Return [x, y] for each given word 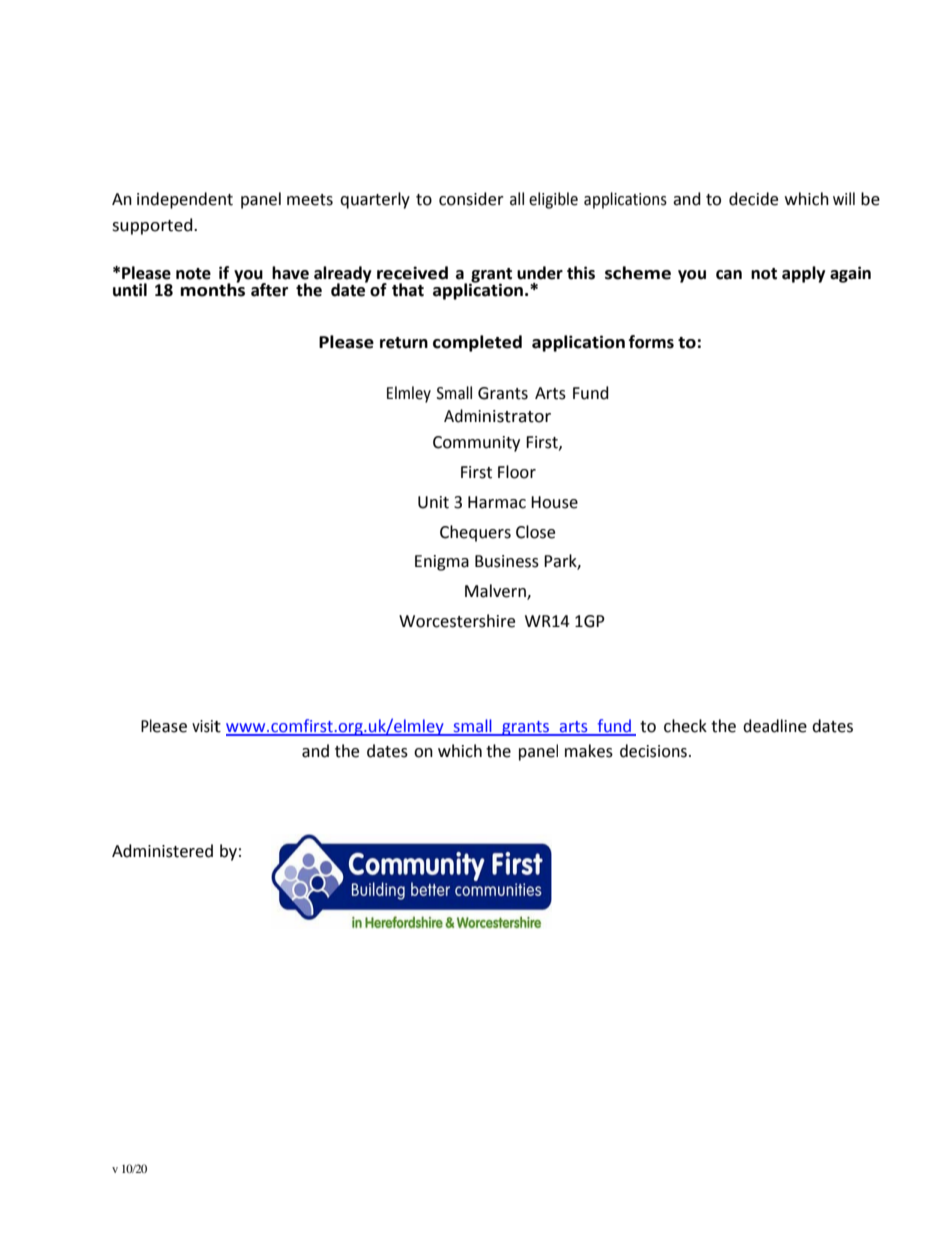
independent [185, 200]
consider [471, 199]
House [554, 502]
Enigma [442, 563]
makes [589, 751]
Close [535, 532]
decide [753, 199]
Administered [162, 851]
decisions [653, 751]
